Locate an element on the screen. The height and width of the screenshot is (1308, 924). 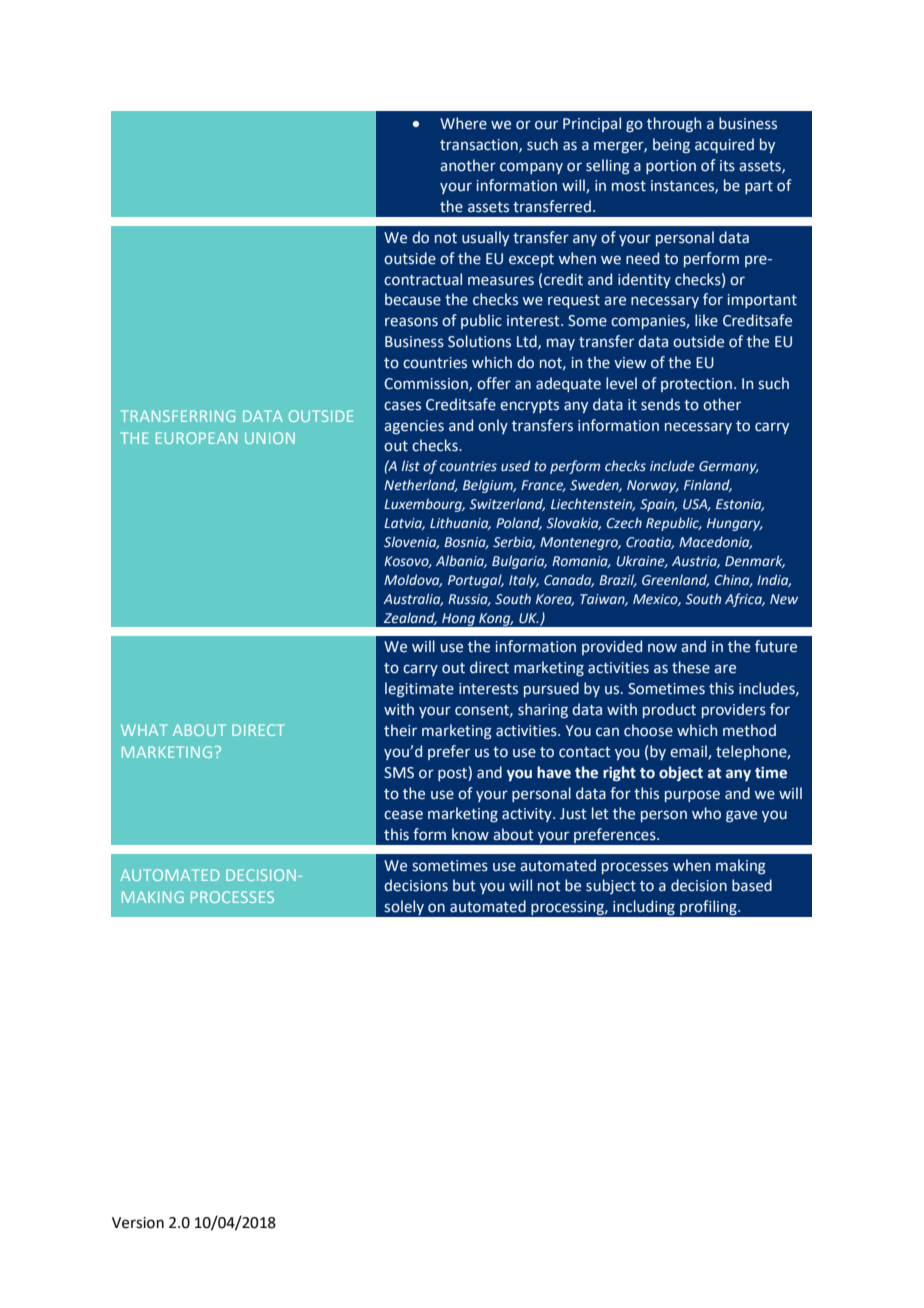
Where is located at coordinates (463, 123).
